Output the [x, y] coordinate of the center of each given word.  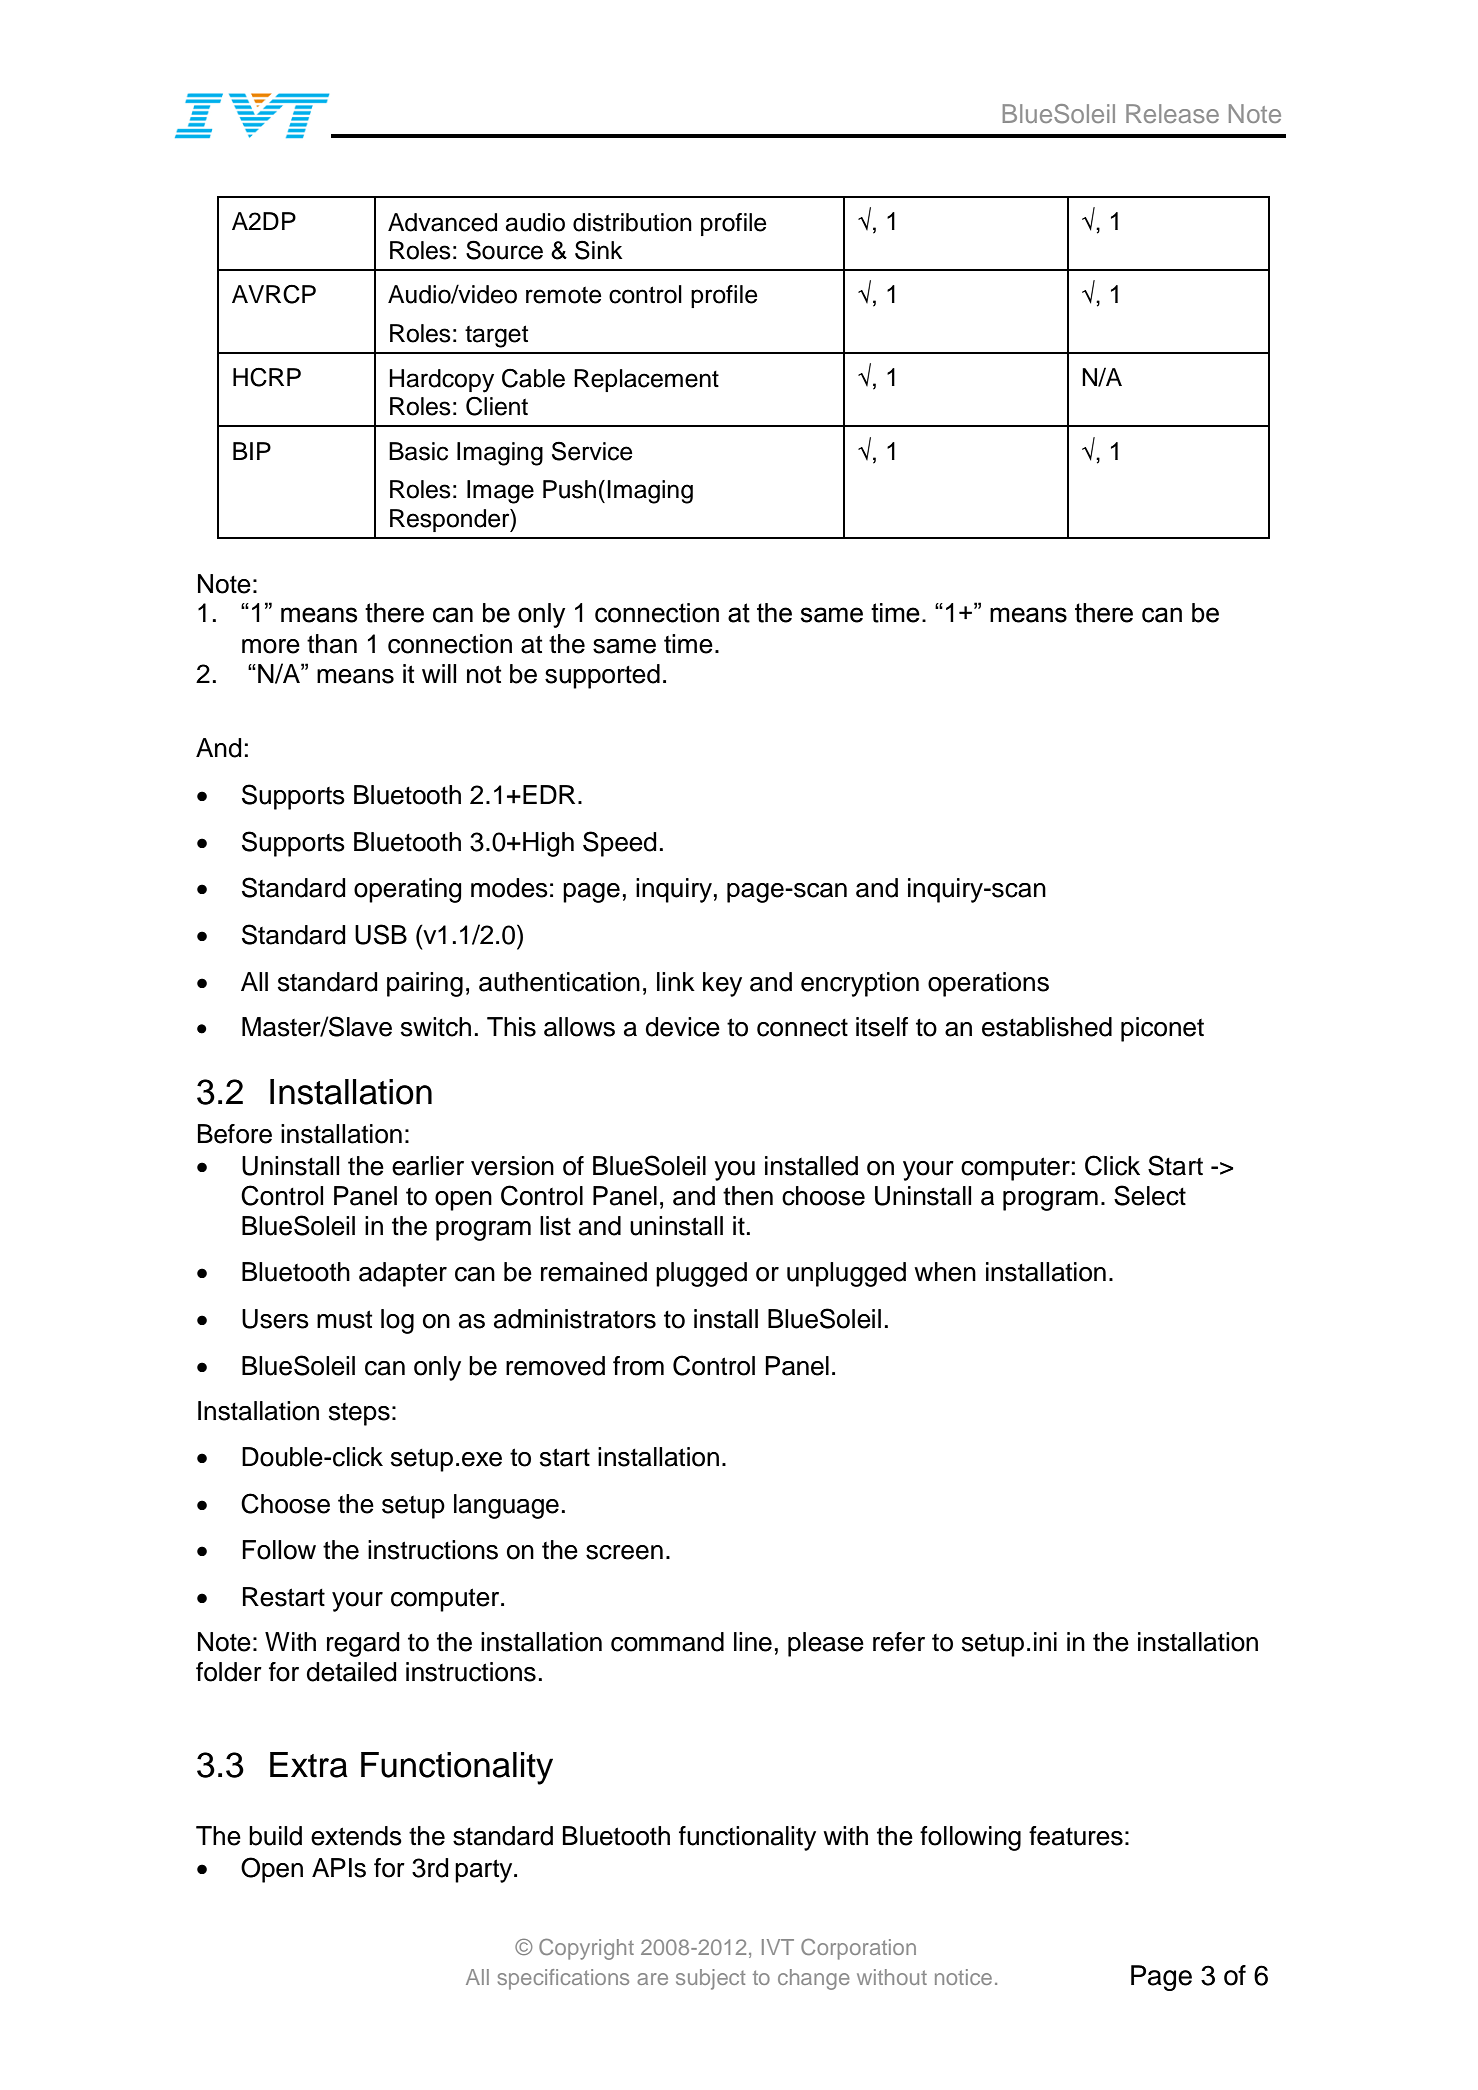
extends [356, 1836]
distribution [632, 222]
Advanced [442, 222]
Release [1172, 113]
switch [436, 1027]
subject [710, 1979]
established [1047, 1027]
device [683, 1027]
